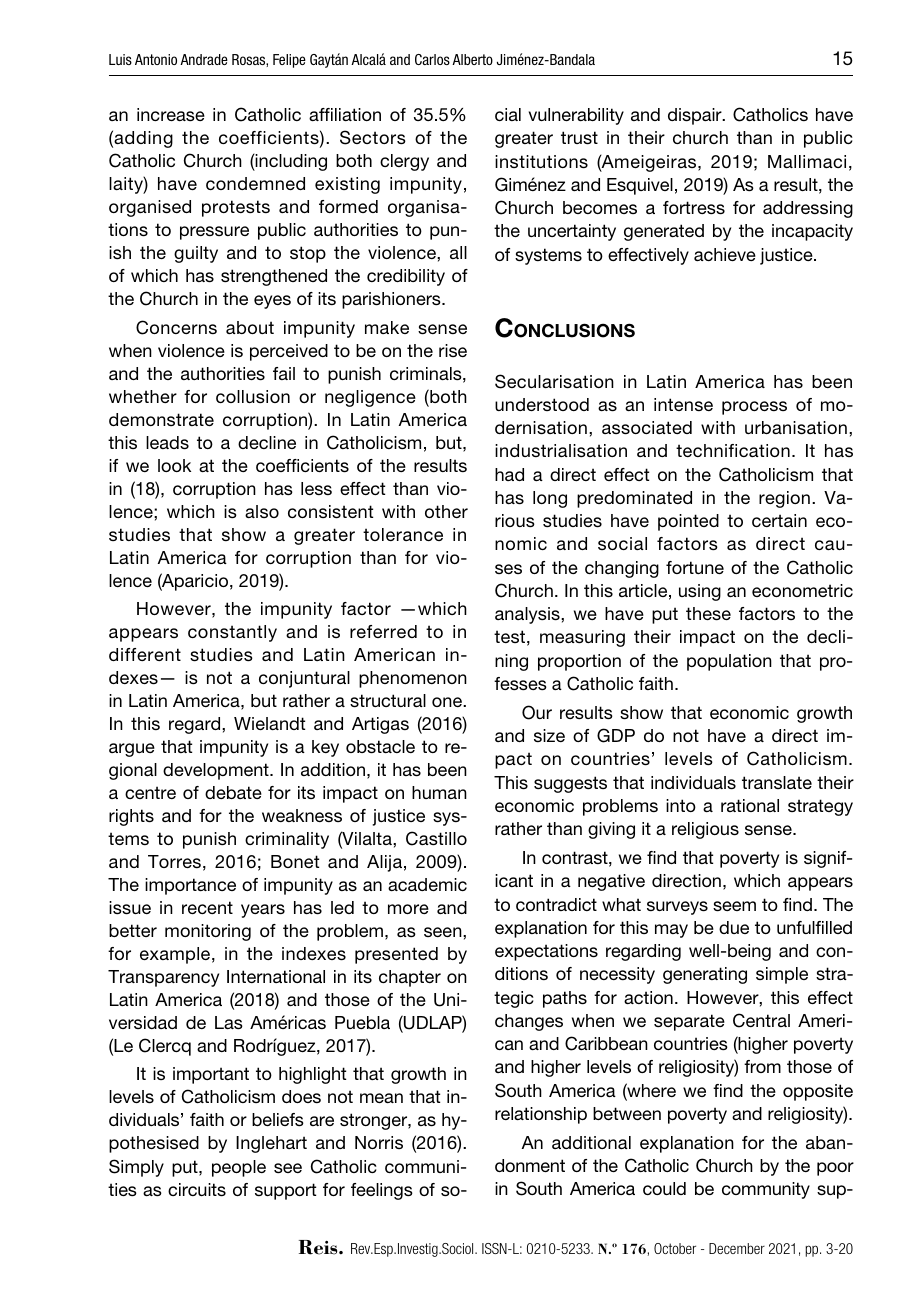 The image size is (924, 1305). Describe the element at coordinates (174, 465) in the document. I see `look` at that location.
